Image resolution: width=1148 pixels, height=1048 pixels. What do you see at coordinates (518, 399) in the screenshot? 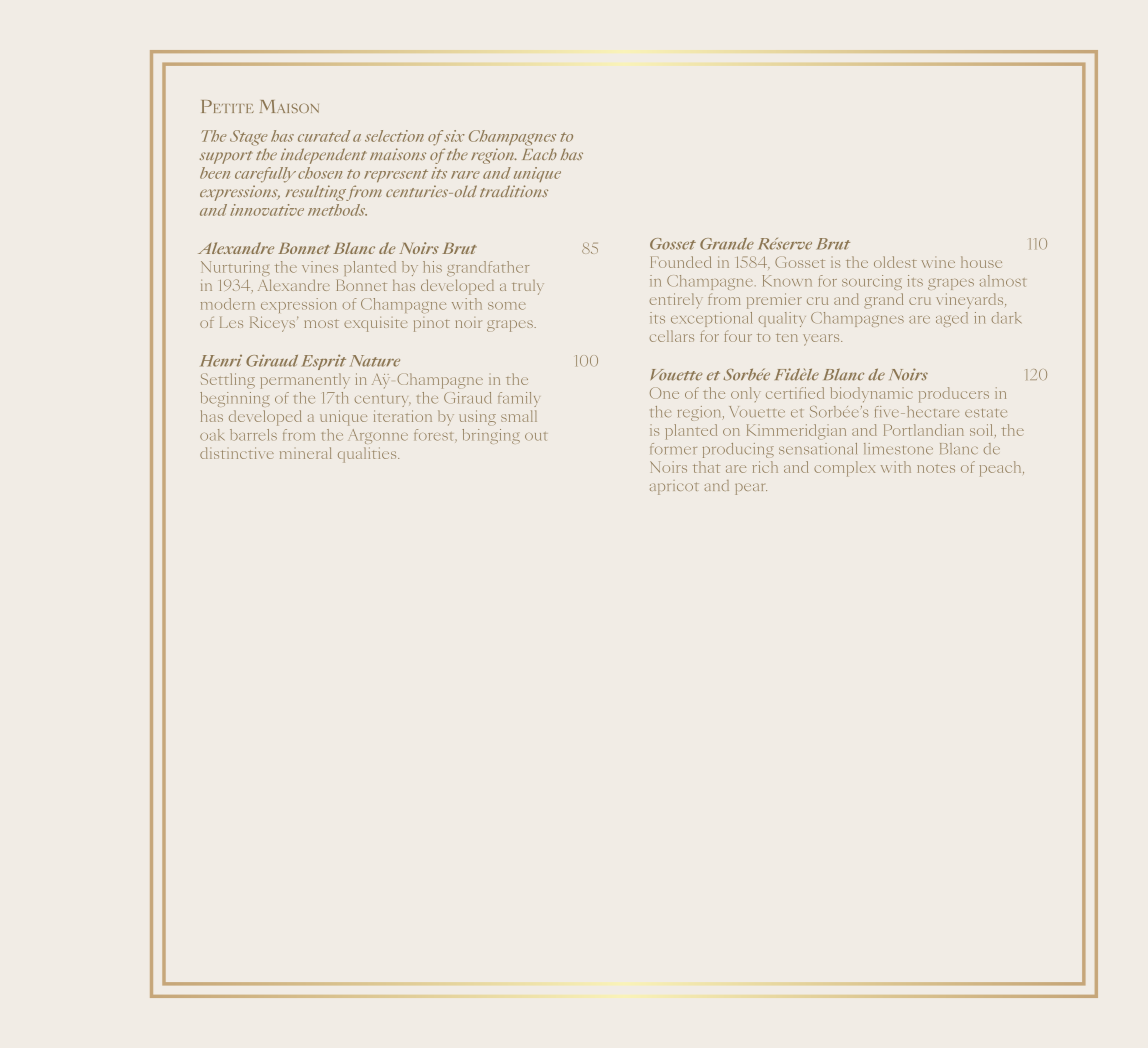
I see `family` at bounding box center [518, 399].
